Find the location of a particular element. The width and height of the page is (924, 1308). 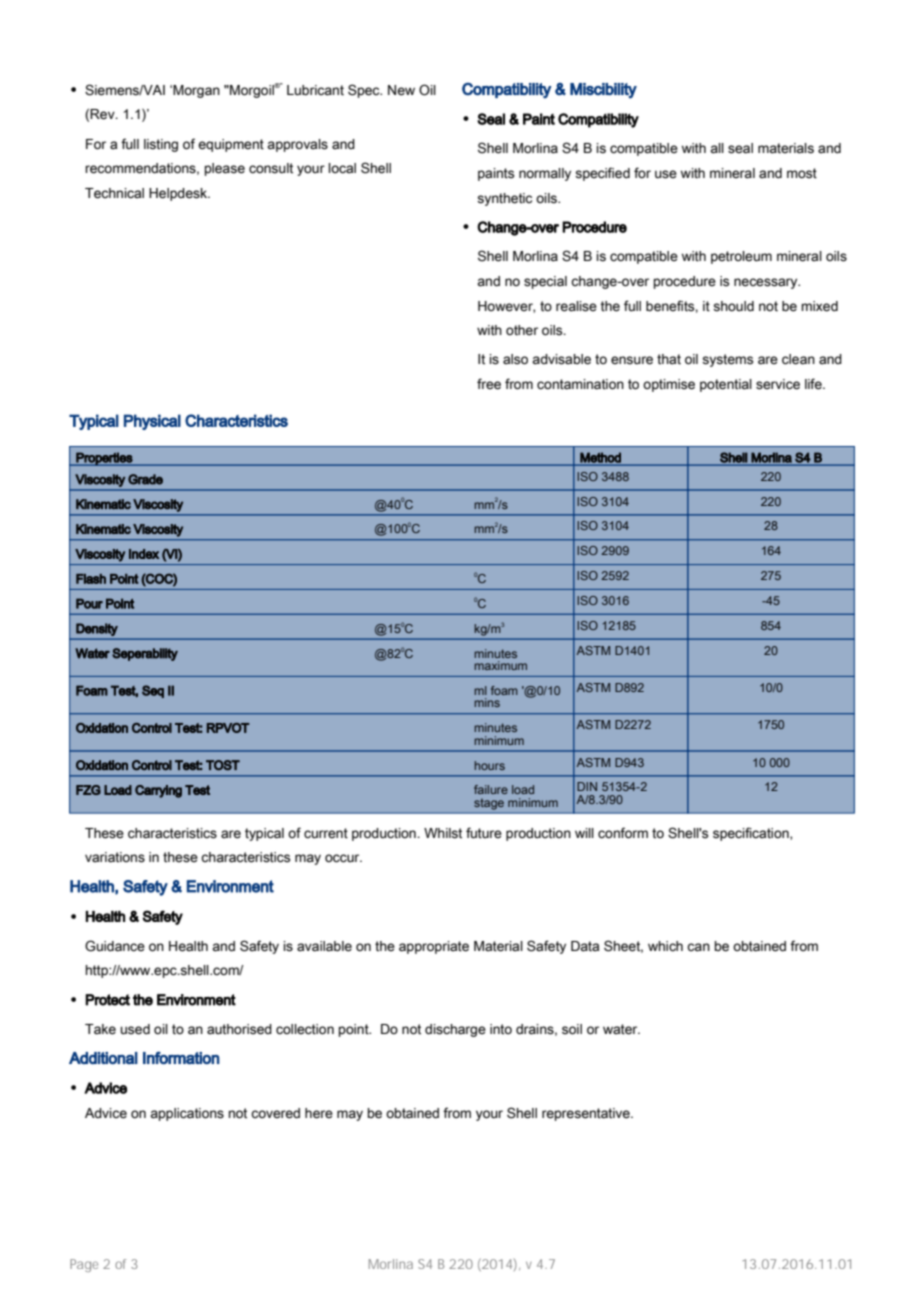

Page is located at coordinates (84, 1265).
